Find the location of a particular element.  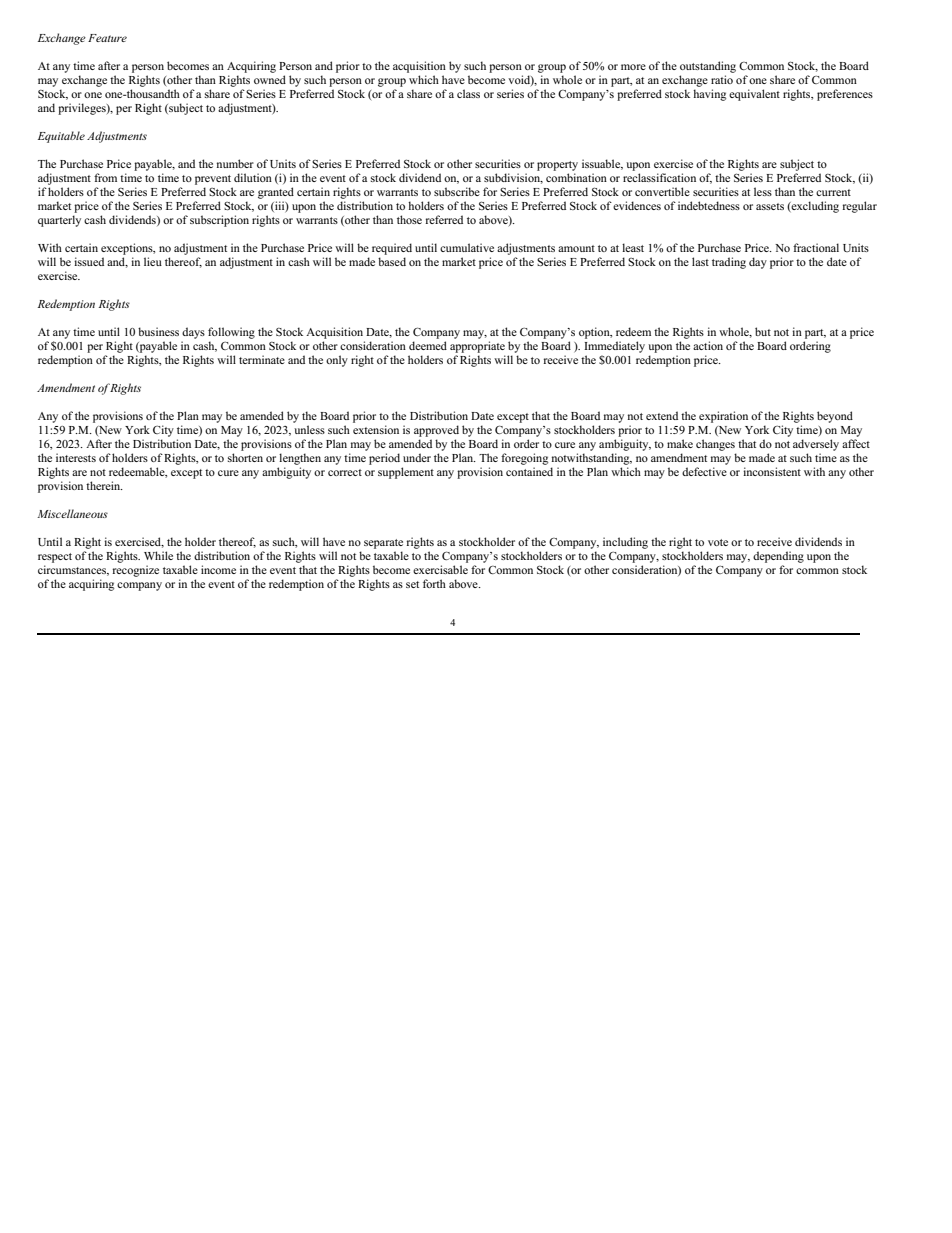

deemed is located at coordinates (428, 345).
